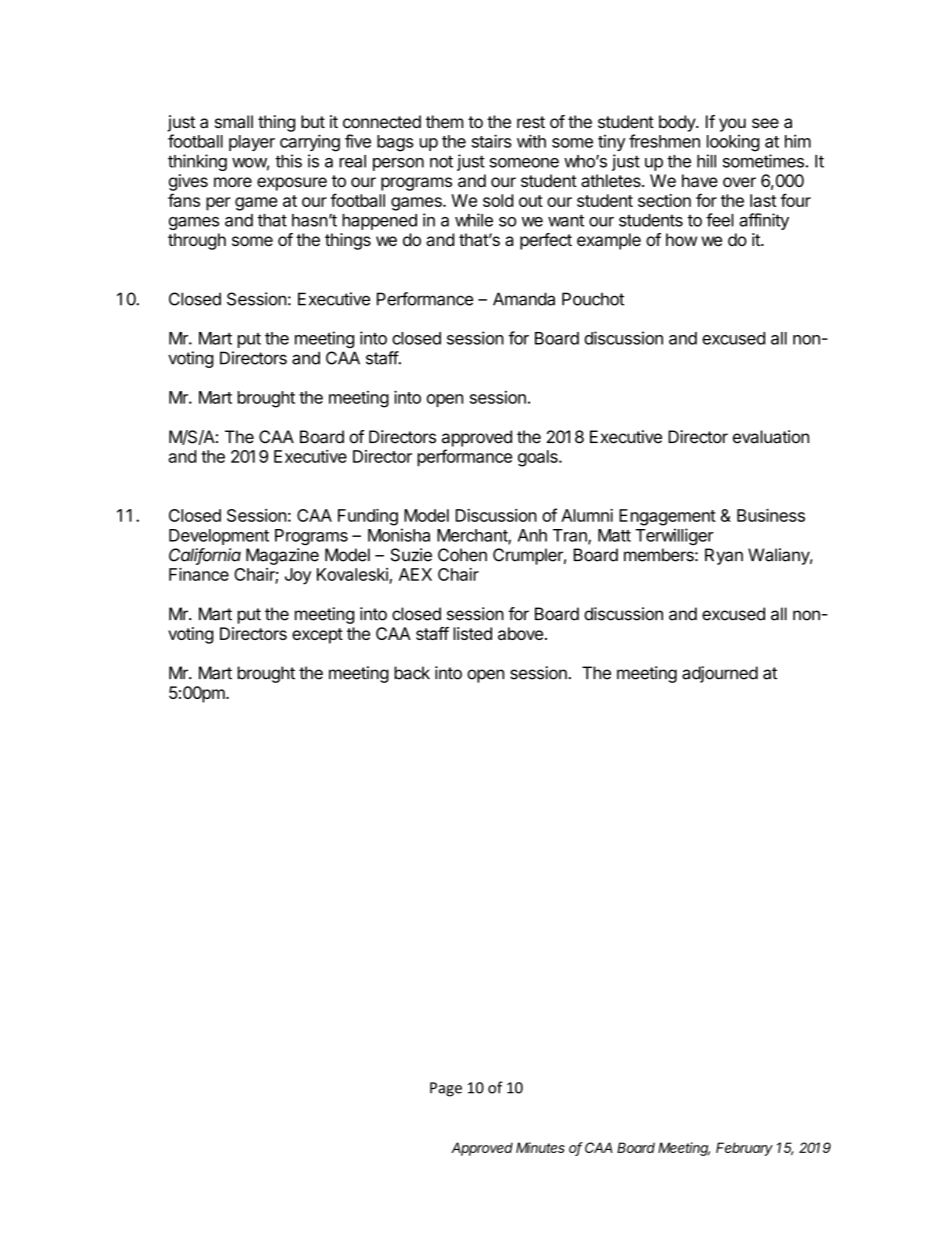 The width and height of the page is (952, 1233). I want to click on listed, so click(472, 633).
